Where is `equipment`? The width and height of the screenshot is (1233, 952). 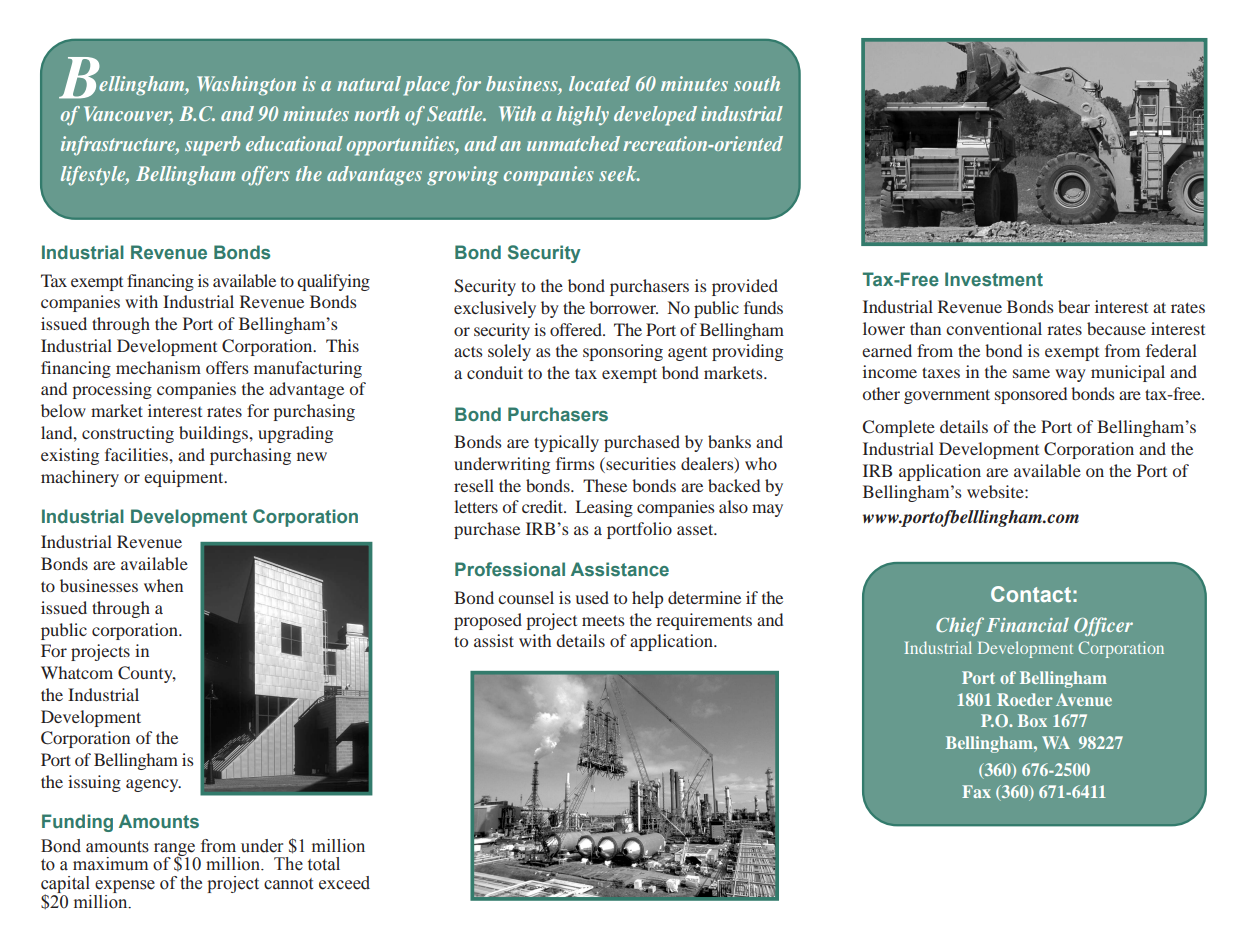
equipment is located at coordinates (185, 478).
